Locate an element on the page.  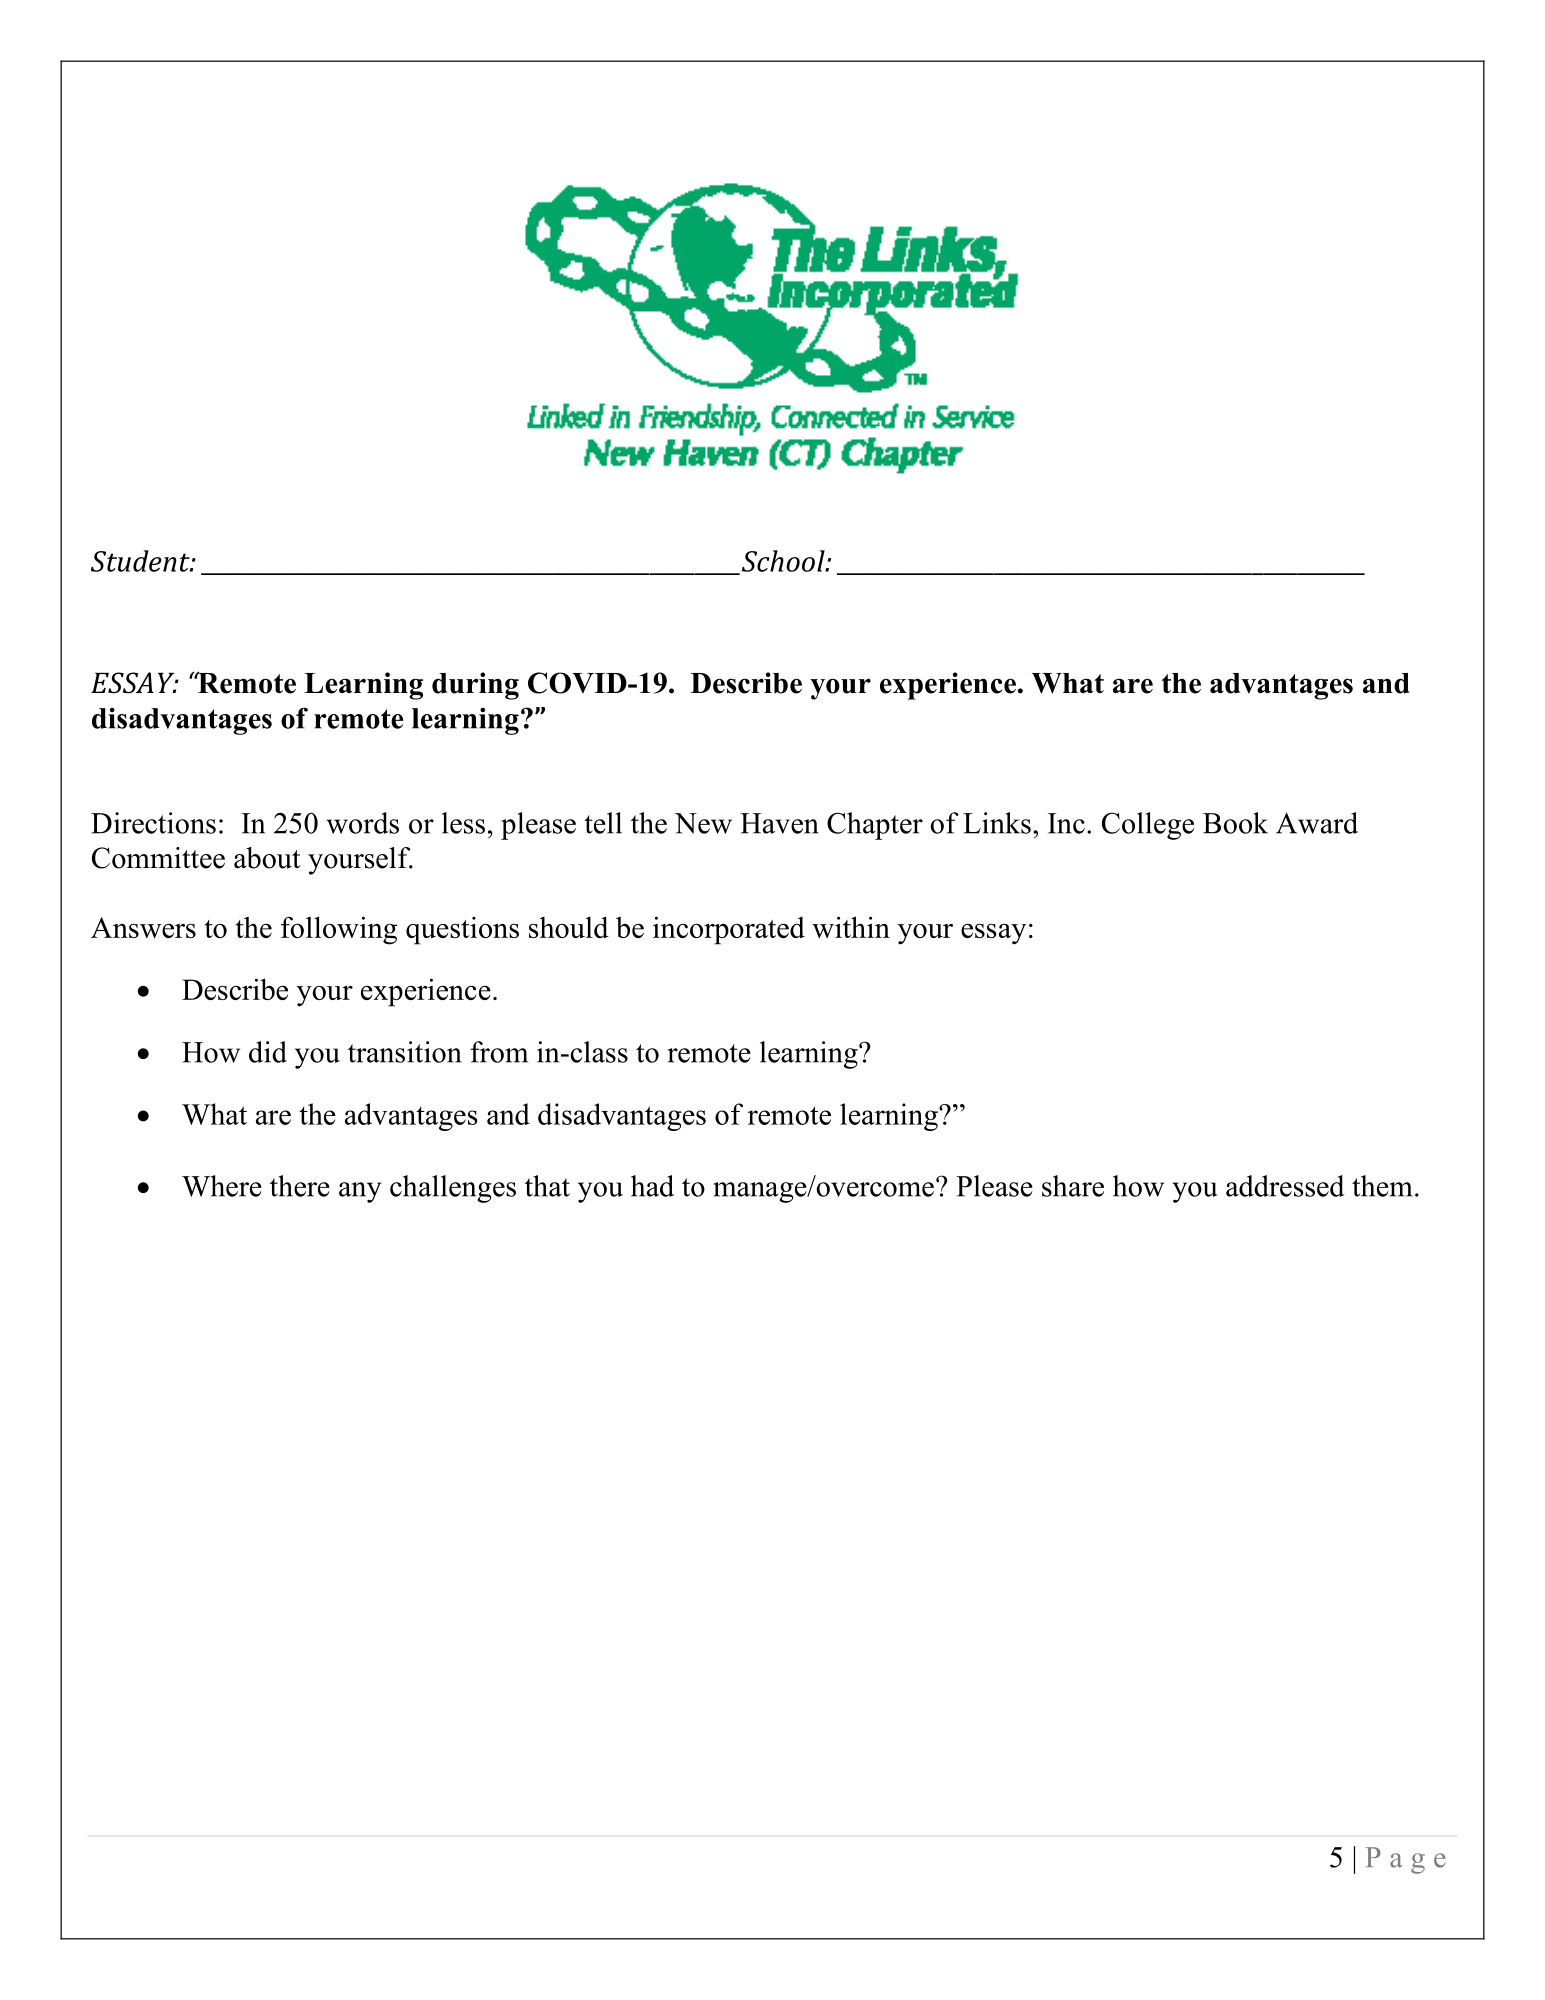
Haven is located at coordinates (779, 823).
